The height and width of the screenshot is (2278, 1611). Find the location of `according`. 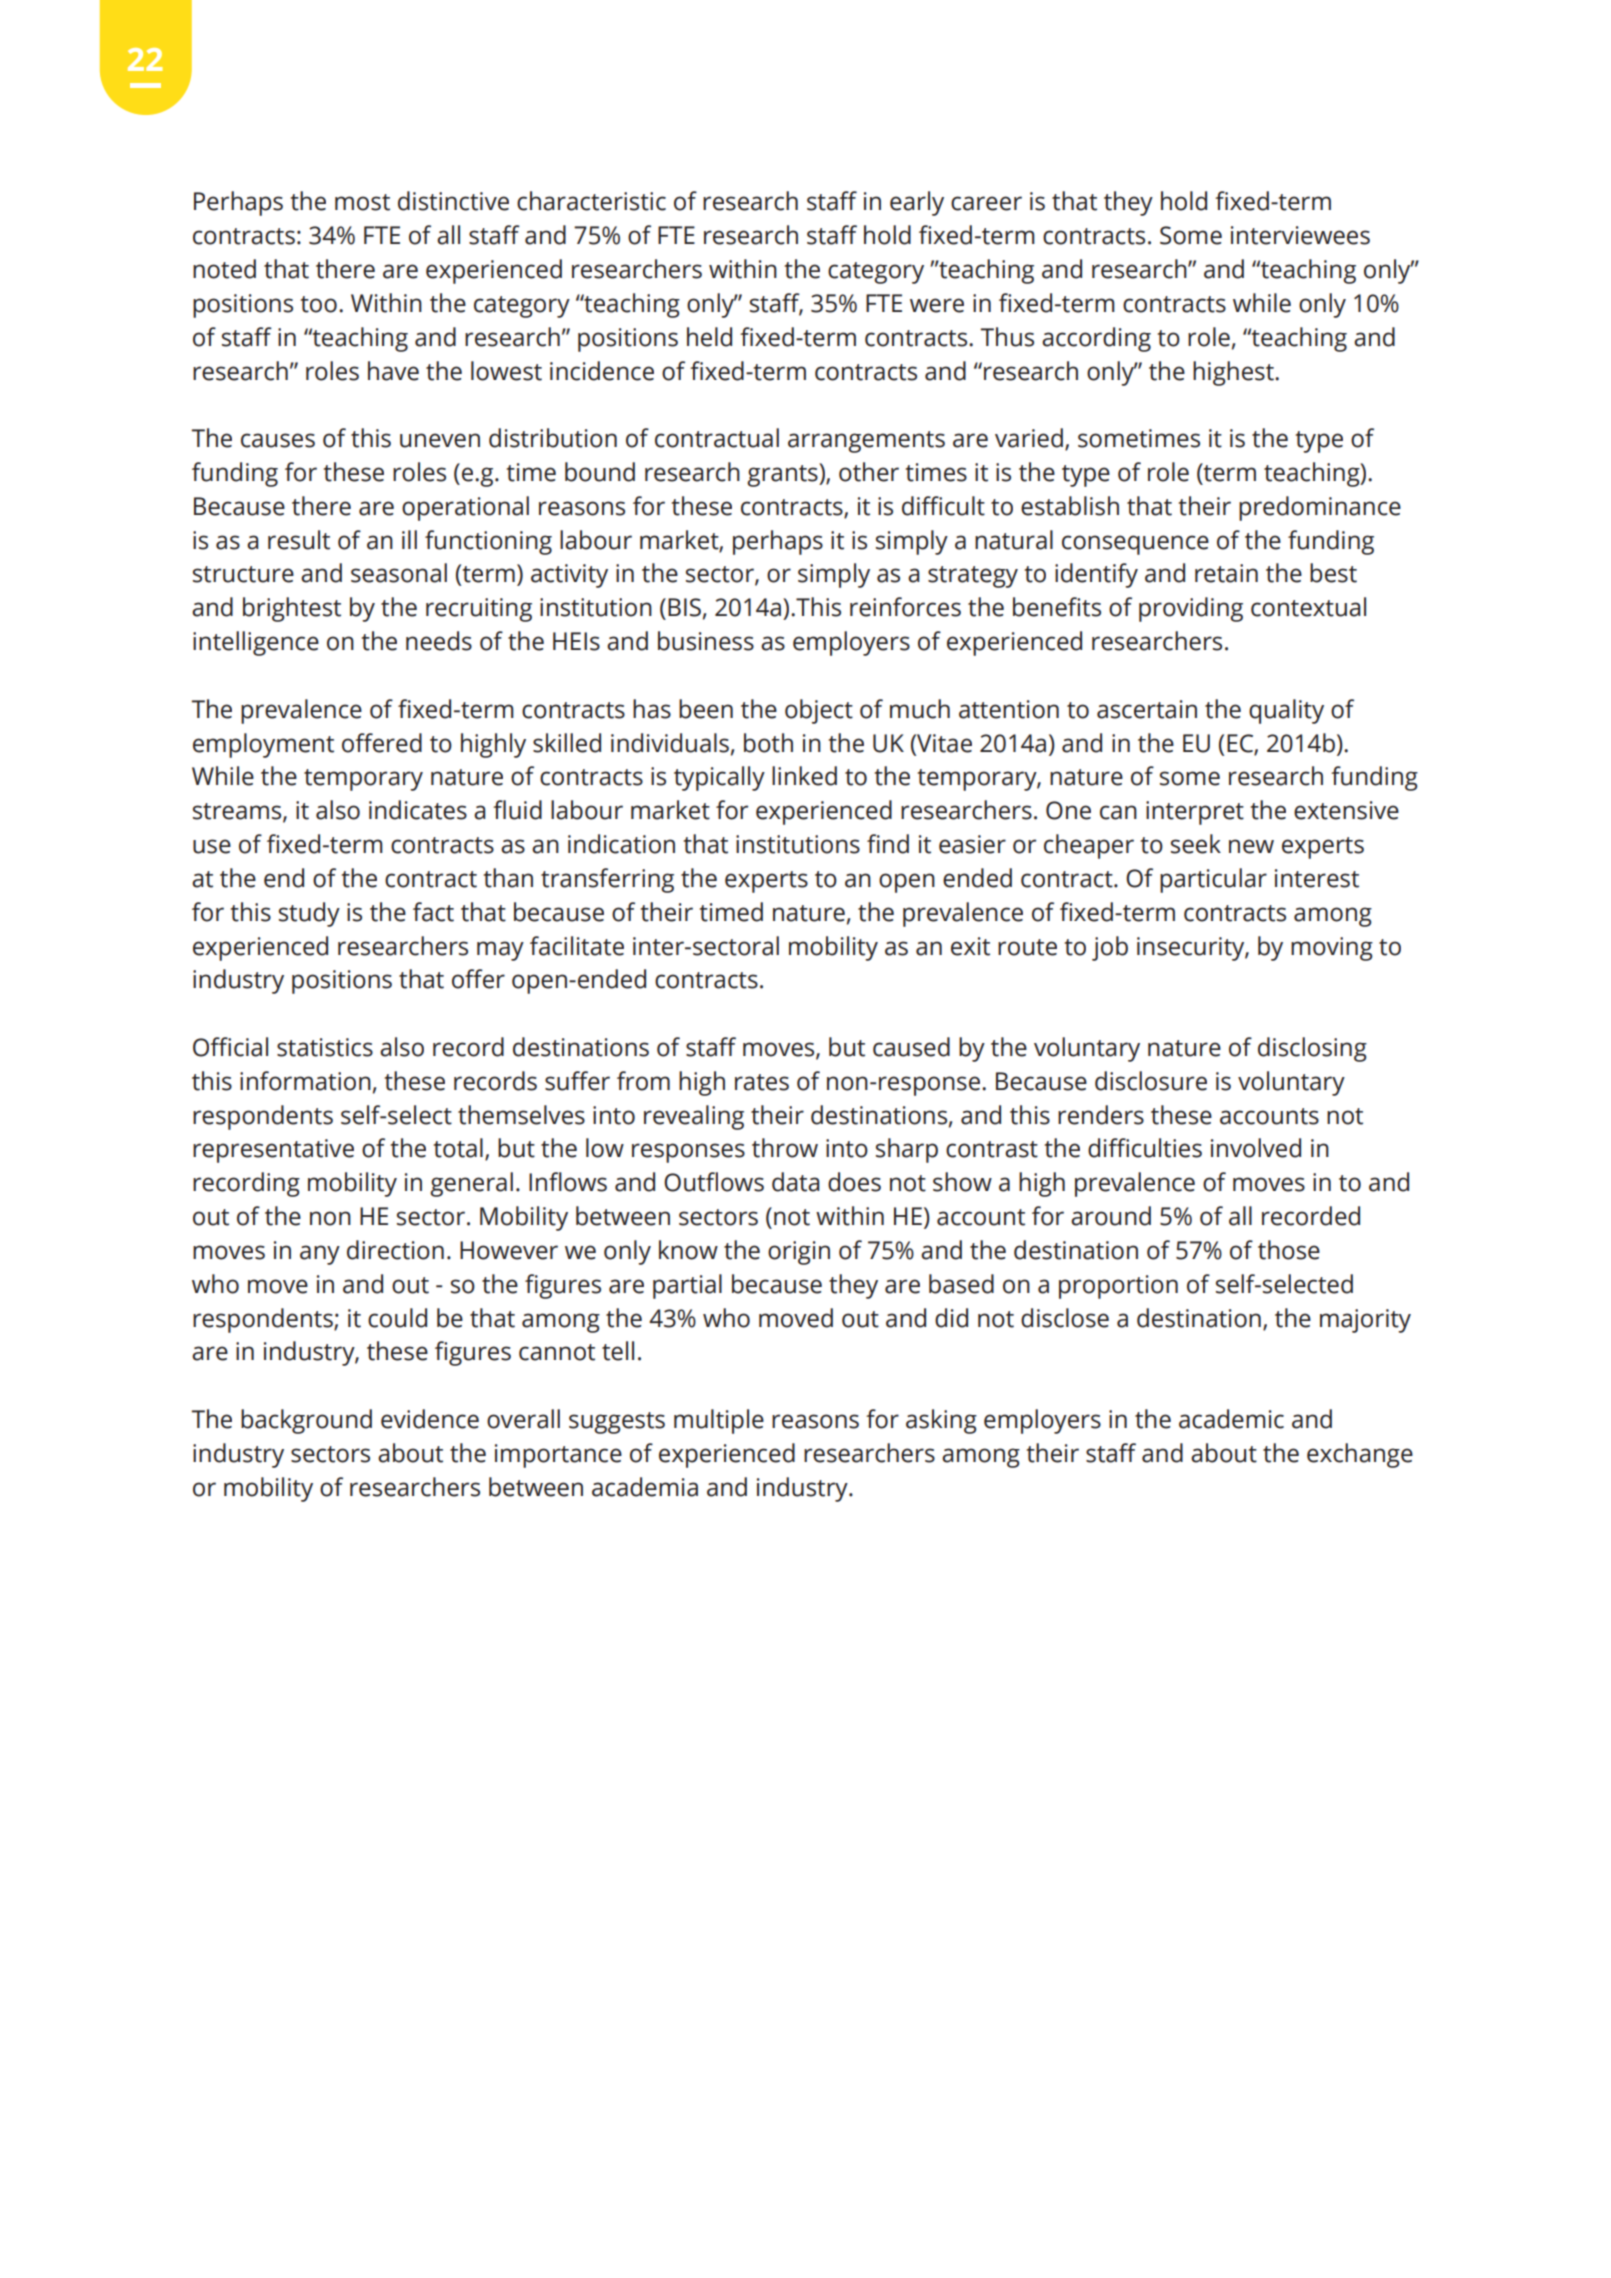

according is located at coordinates (1096, 339).
